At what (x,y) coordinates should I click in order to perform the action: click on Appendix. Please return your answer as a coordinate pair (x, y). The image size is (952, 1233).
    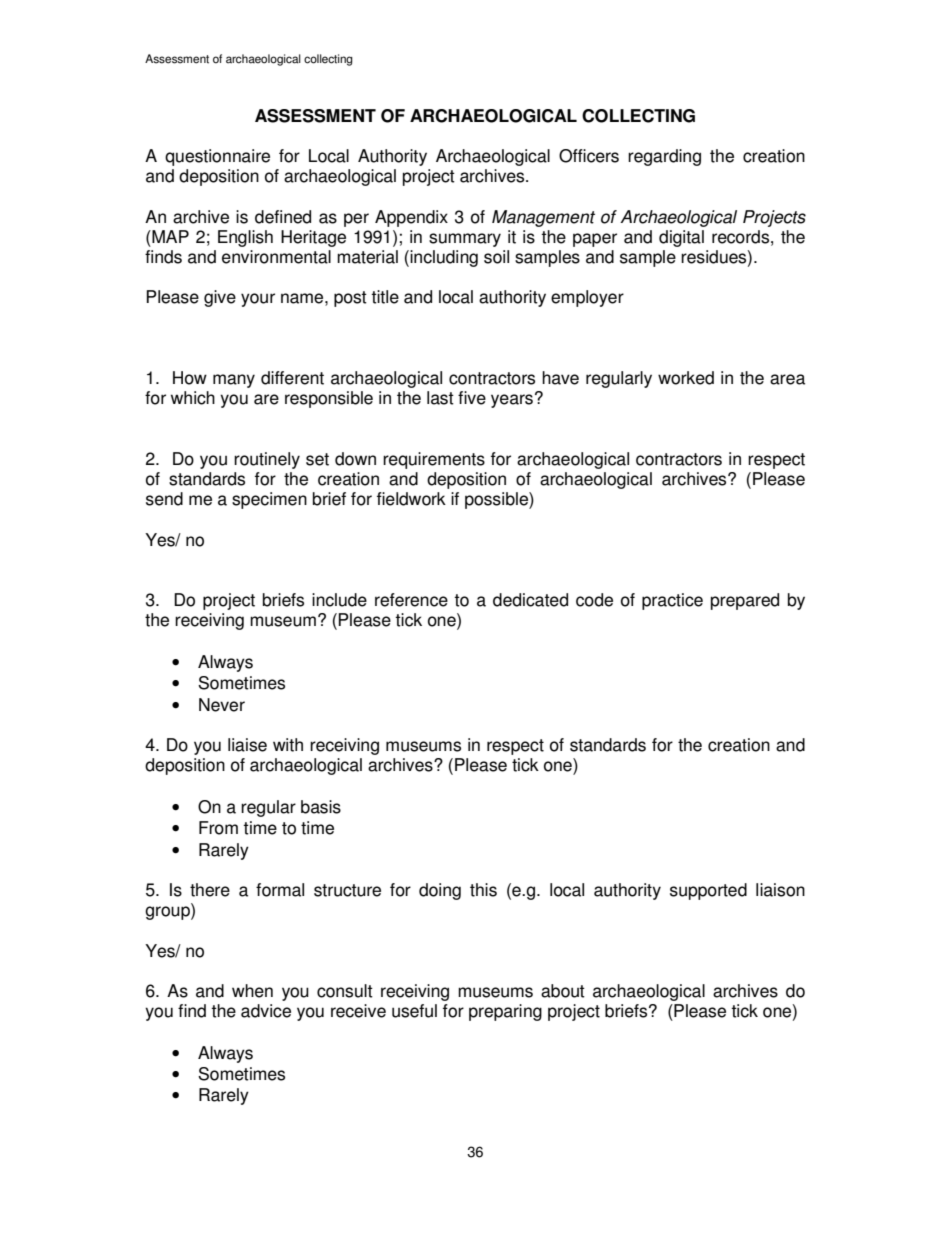
    Looking at the image, I should click on (411, 218).
